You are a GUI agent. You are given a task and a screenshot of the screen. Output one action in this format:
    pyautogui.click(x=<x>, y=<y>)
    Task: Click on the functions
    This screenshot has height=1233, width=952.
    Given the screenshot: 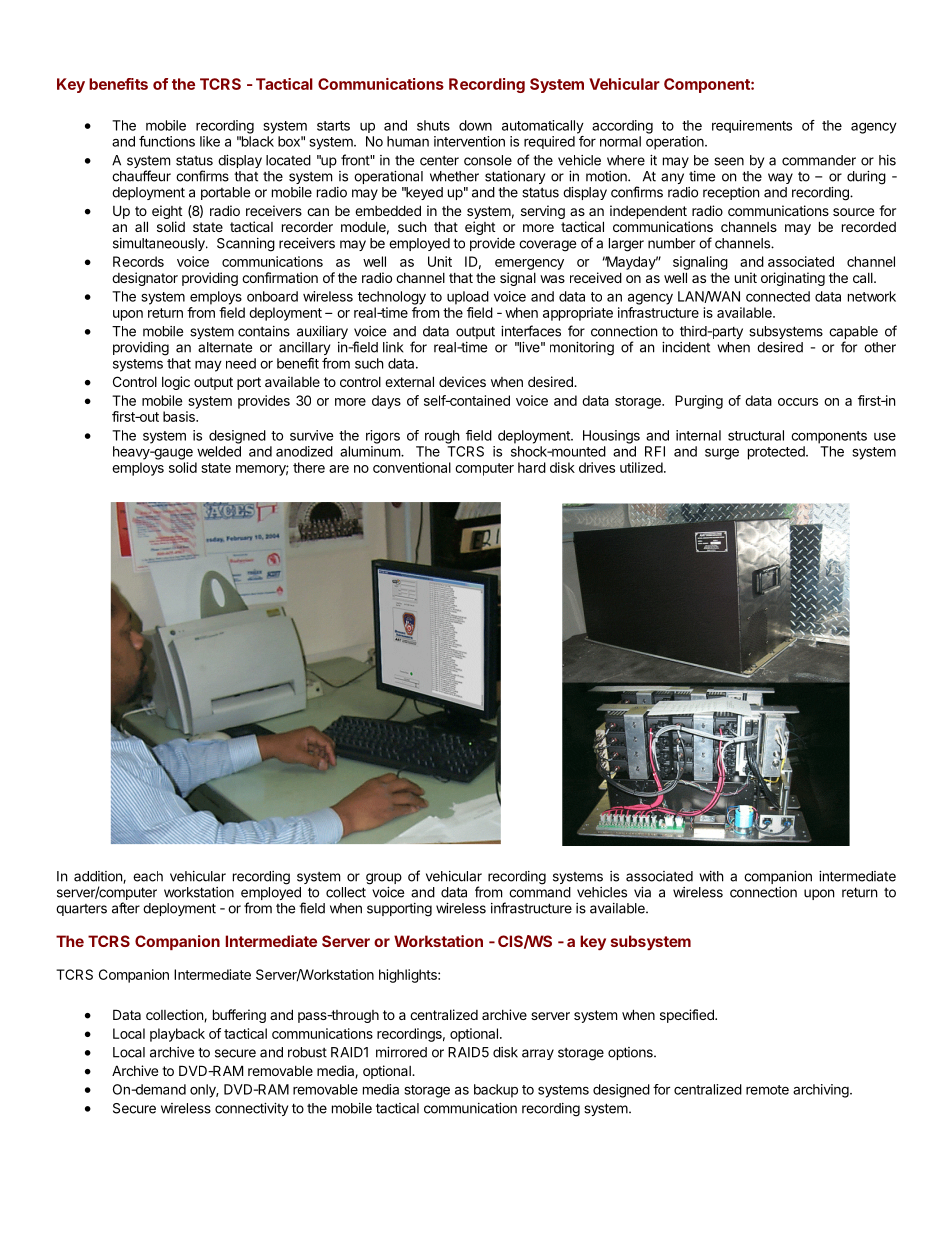 What is the action you would take?
    pyautogui.click(x=167, y=141)
